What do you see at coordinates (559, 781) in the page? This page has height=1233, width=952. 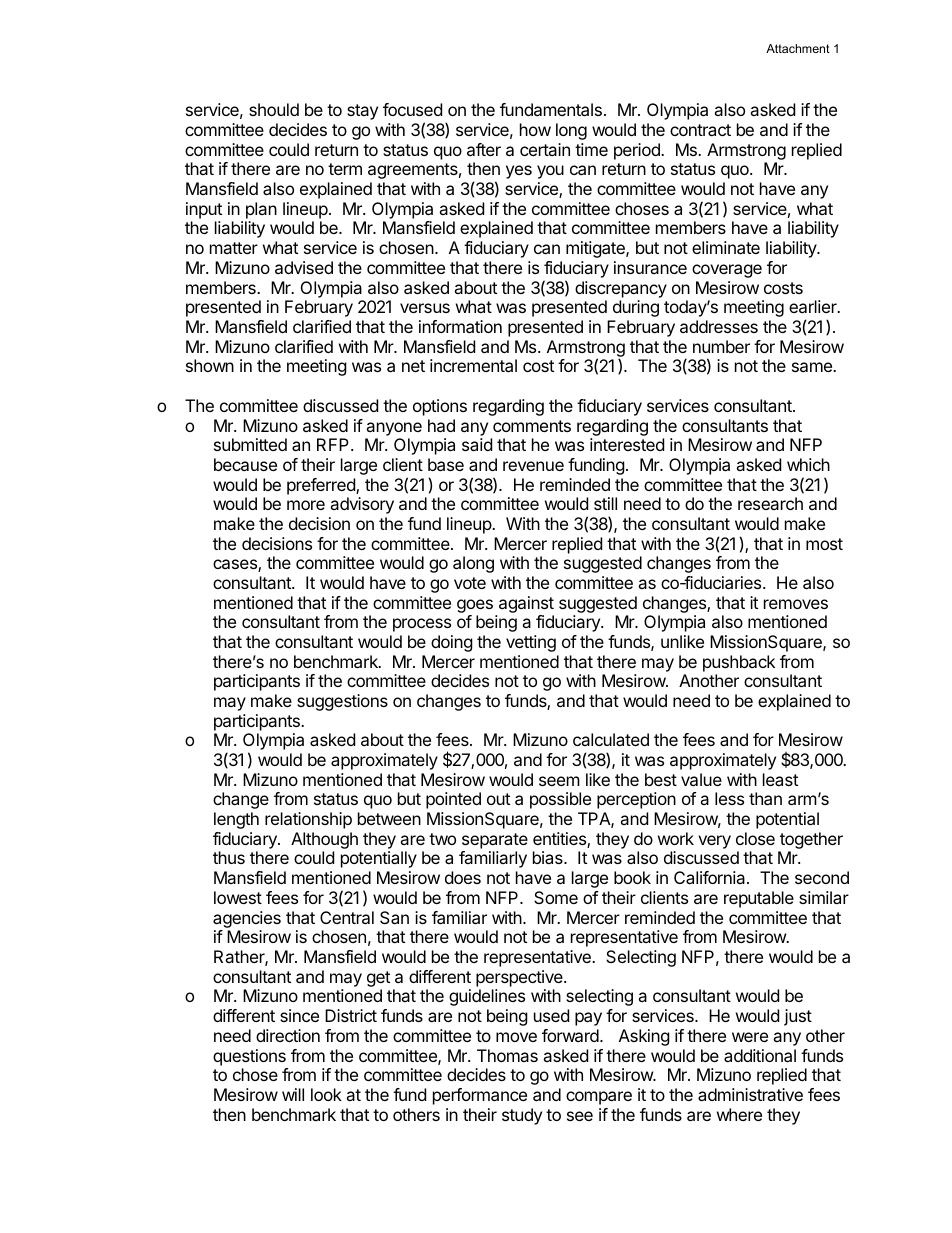 I see `seem` at bounding box center [559, 781].
